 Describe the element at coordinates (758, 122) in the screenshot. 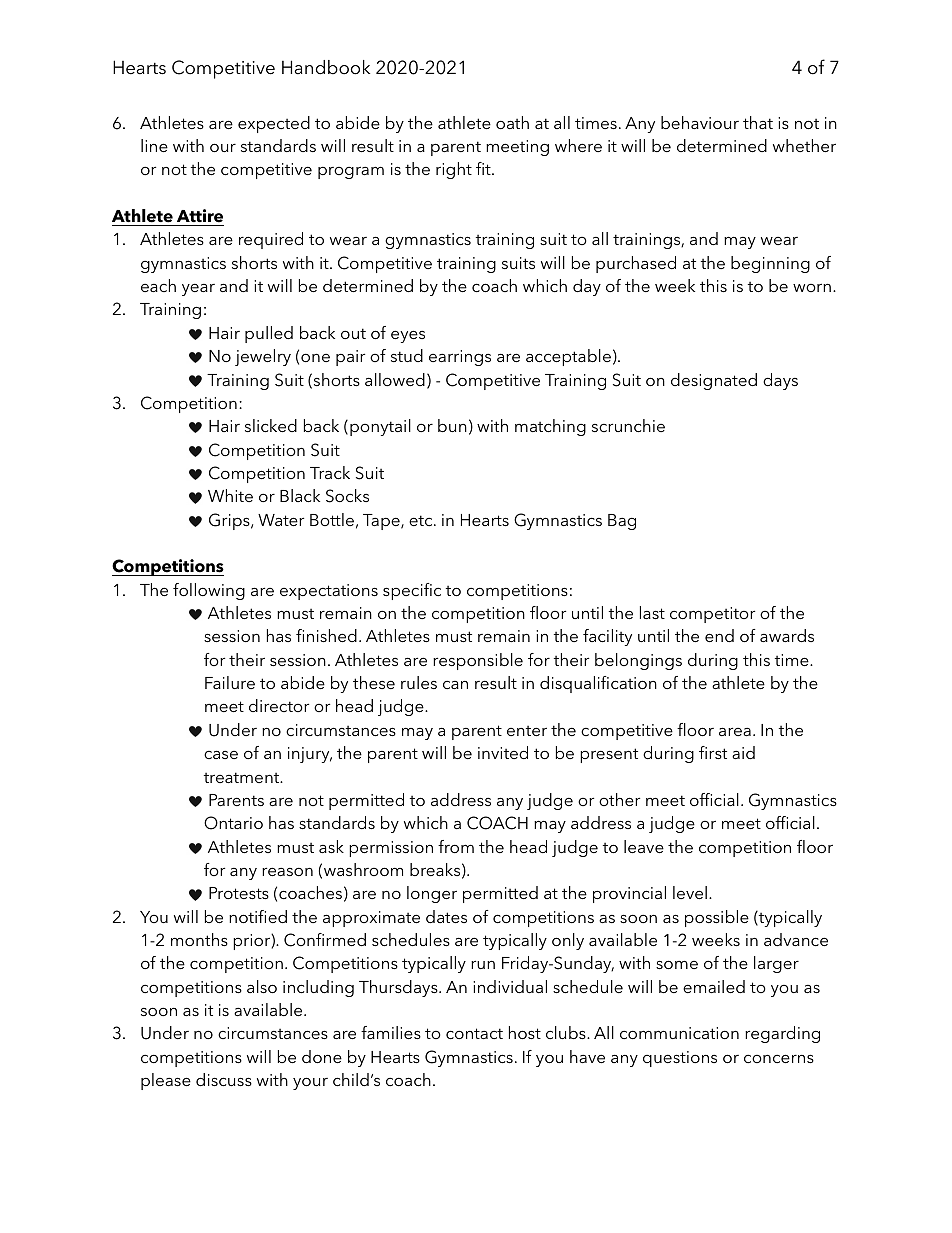

I see `that` at that location.
